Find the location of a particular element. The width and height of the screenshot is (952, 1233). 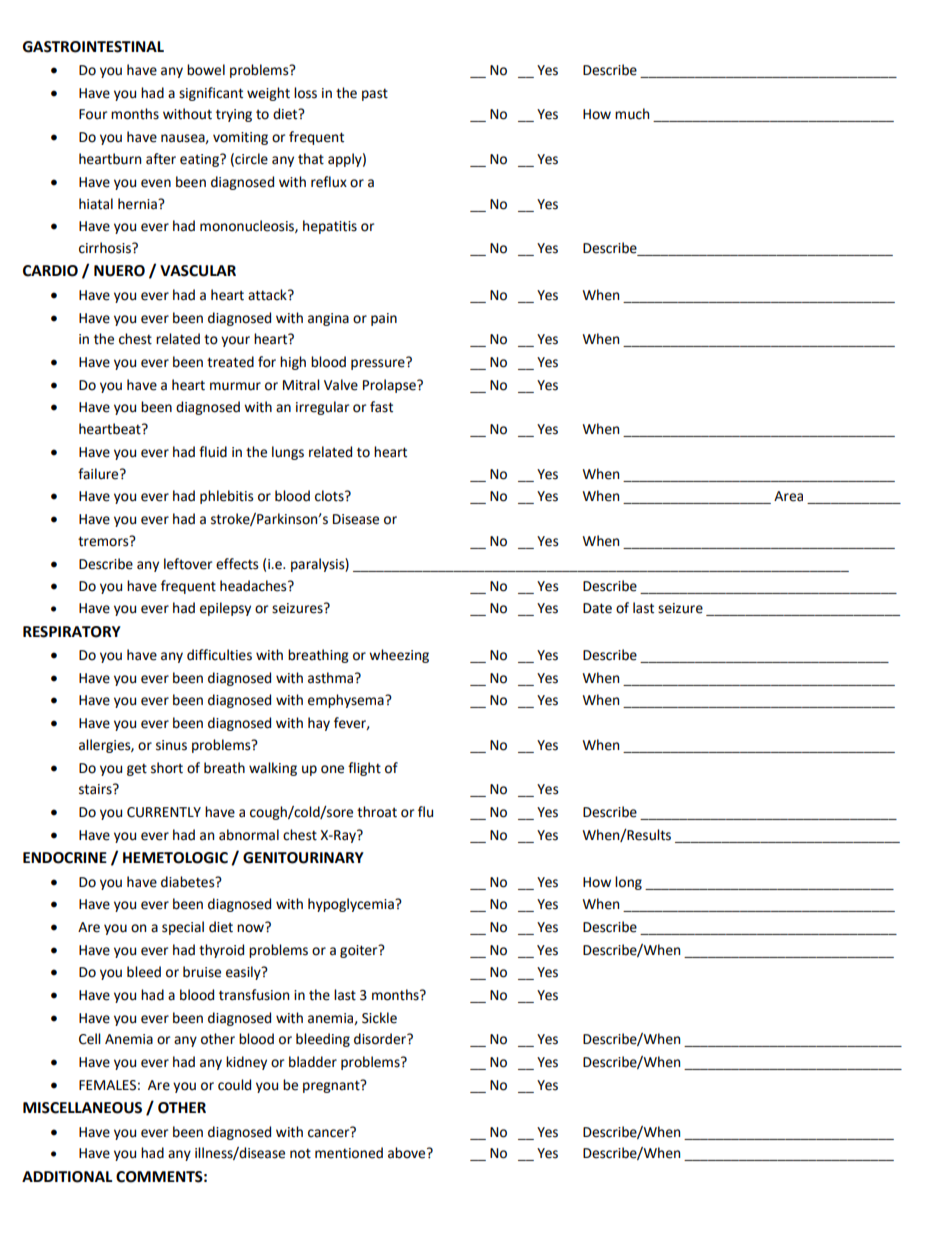

much is located at coordinates (632, 114).
